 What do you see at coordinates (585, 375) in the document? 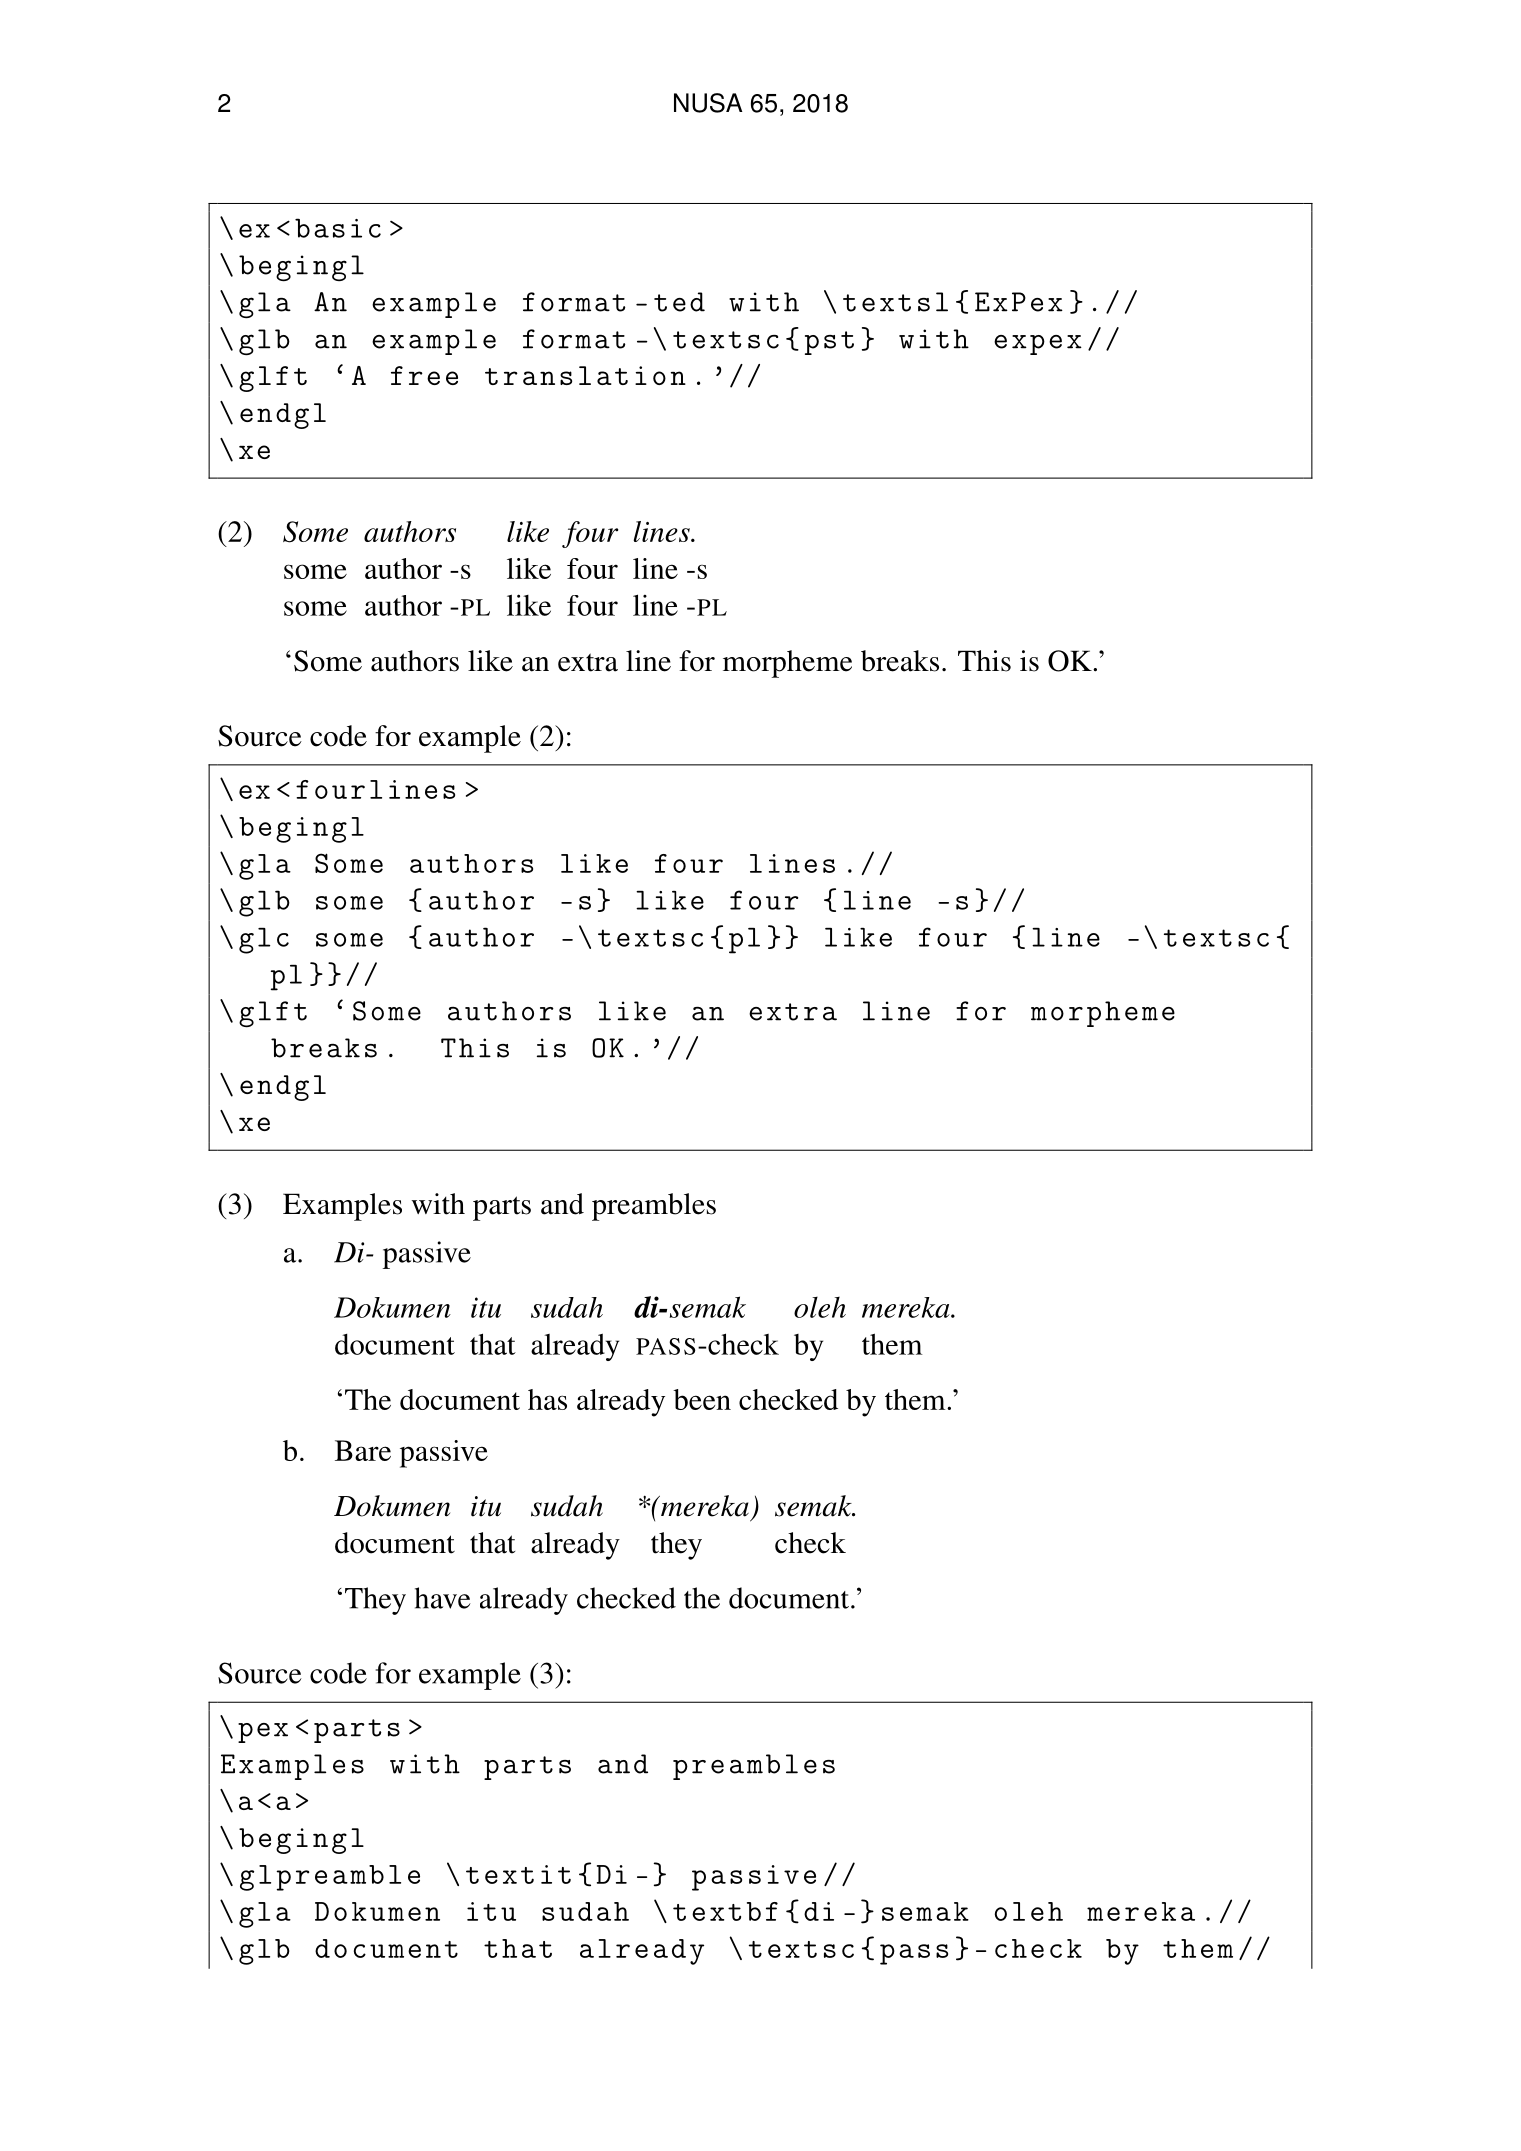
I see `translation` at bounding box center [585, 375].
